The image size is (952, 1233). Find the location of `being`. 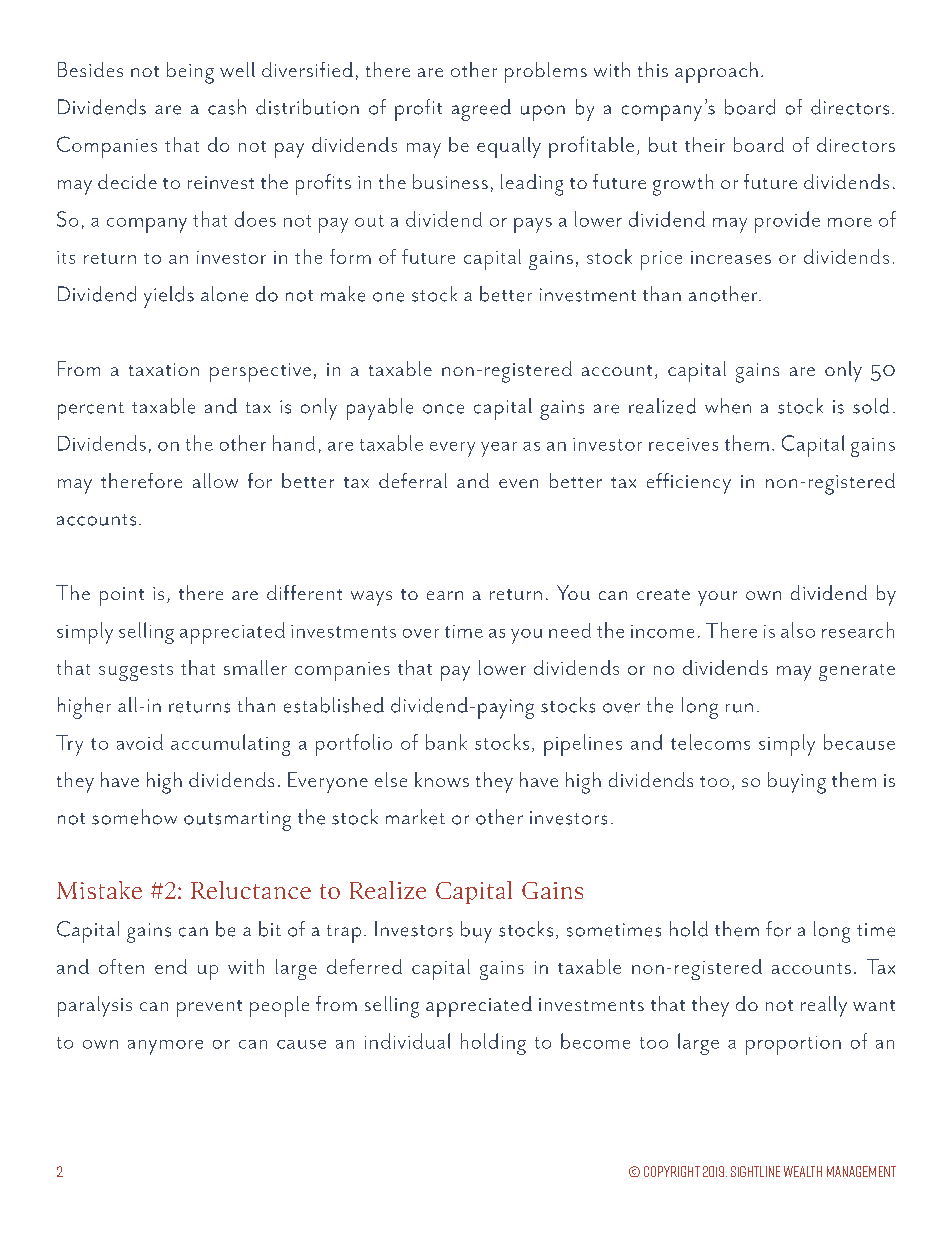

being is located at coordinates (190, 73).
